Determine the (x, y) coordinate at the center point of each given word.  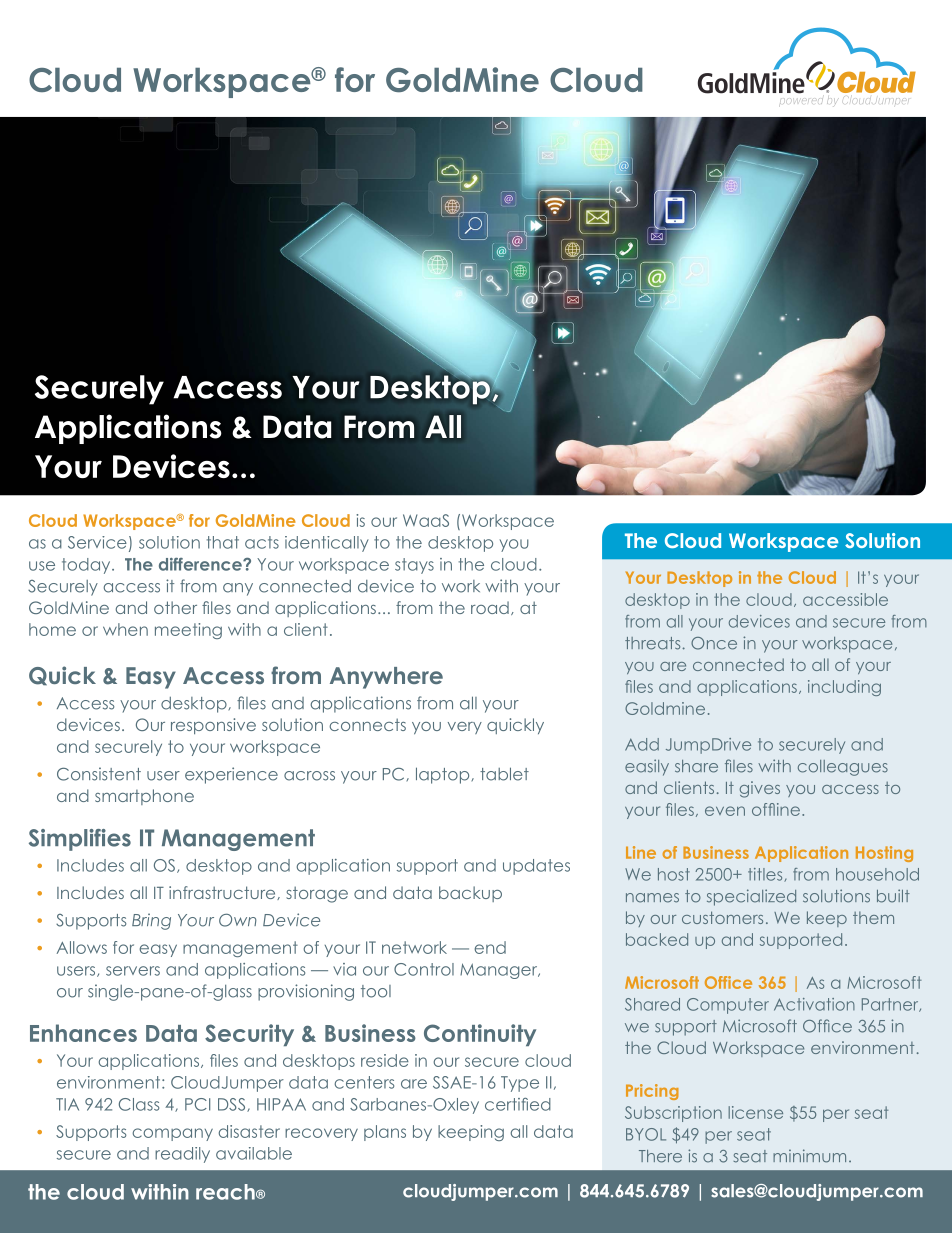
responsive (213, 726)
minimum (809, 1156)
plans (385, 1133)
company (172, 1134)
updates (536, 867)
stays (414, 566)
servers (133, 971)
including (844, 688)
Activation (814, 1004)
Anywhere (386, 678)
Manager (500, 971)
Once (714, 643)
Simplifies (80, 840)
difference (201, 564)
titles (766, 875)
